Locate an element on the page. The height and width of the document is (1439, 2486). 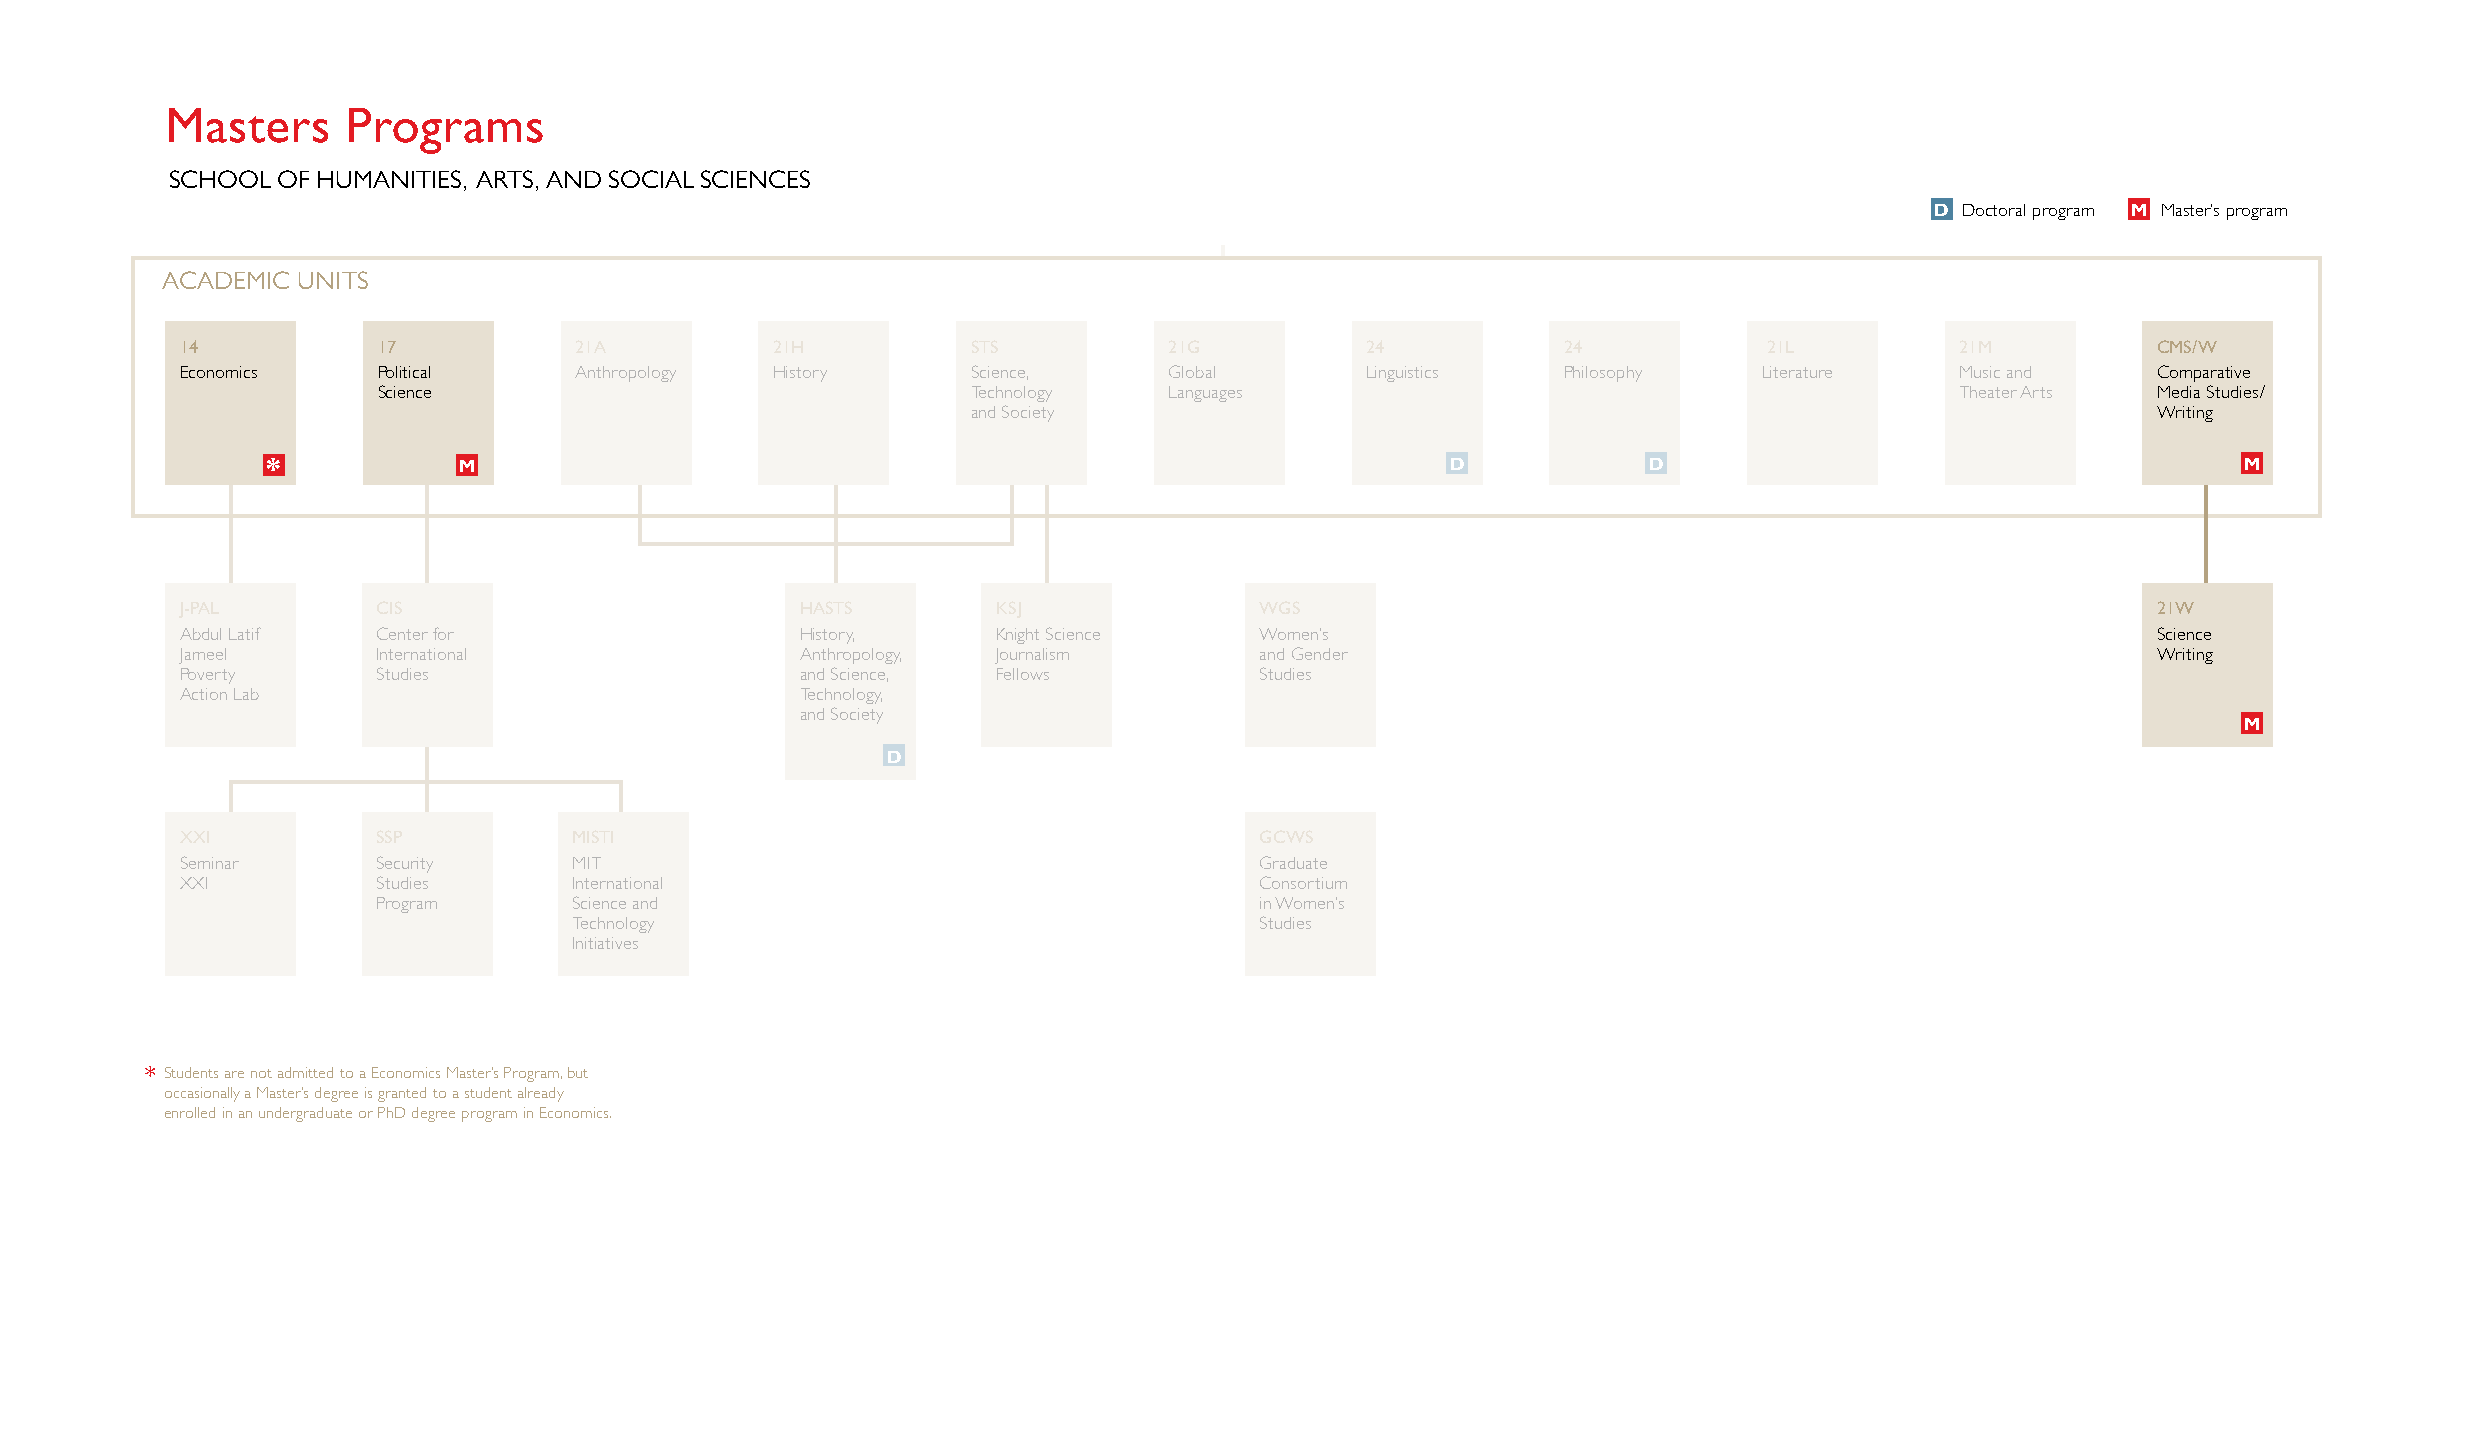
Overview is located at coordinates (270, 125).
